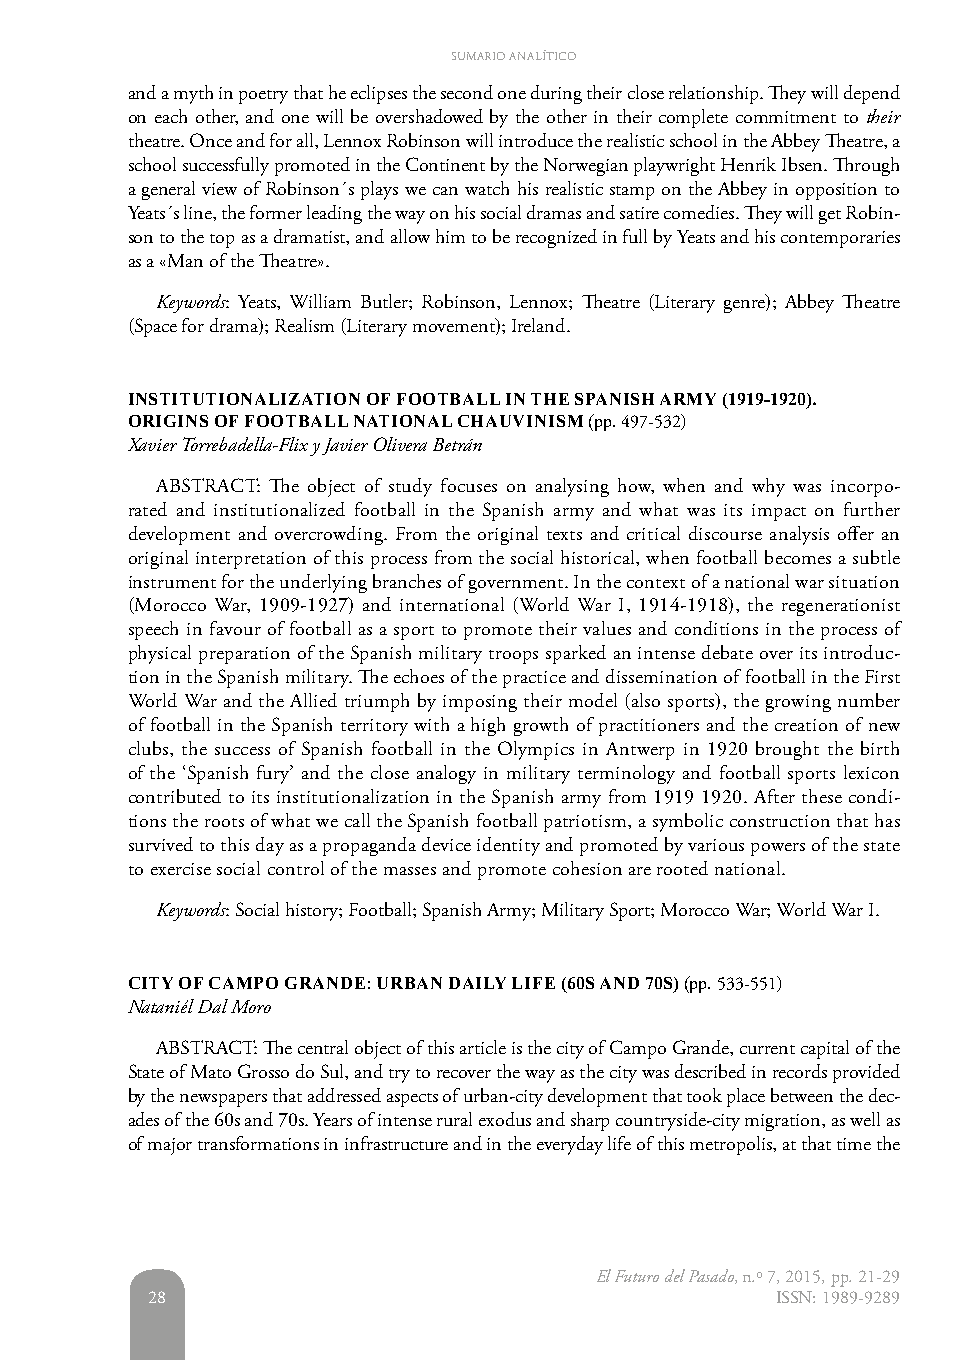 The image size is (964, 1360). I want to click on debate, so click(727, 652).
